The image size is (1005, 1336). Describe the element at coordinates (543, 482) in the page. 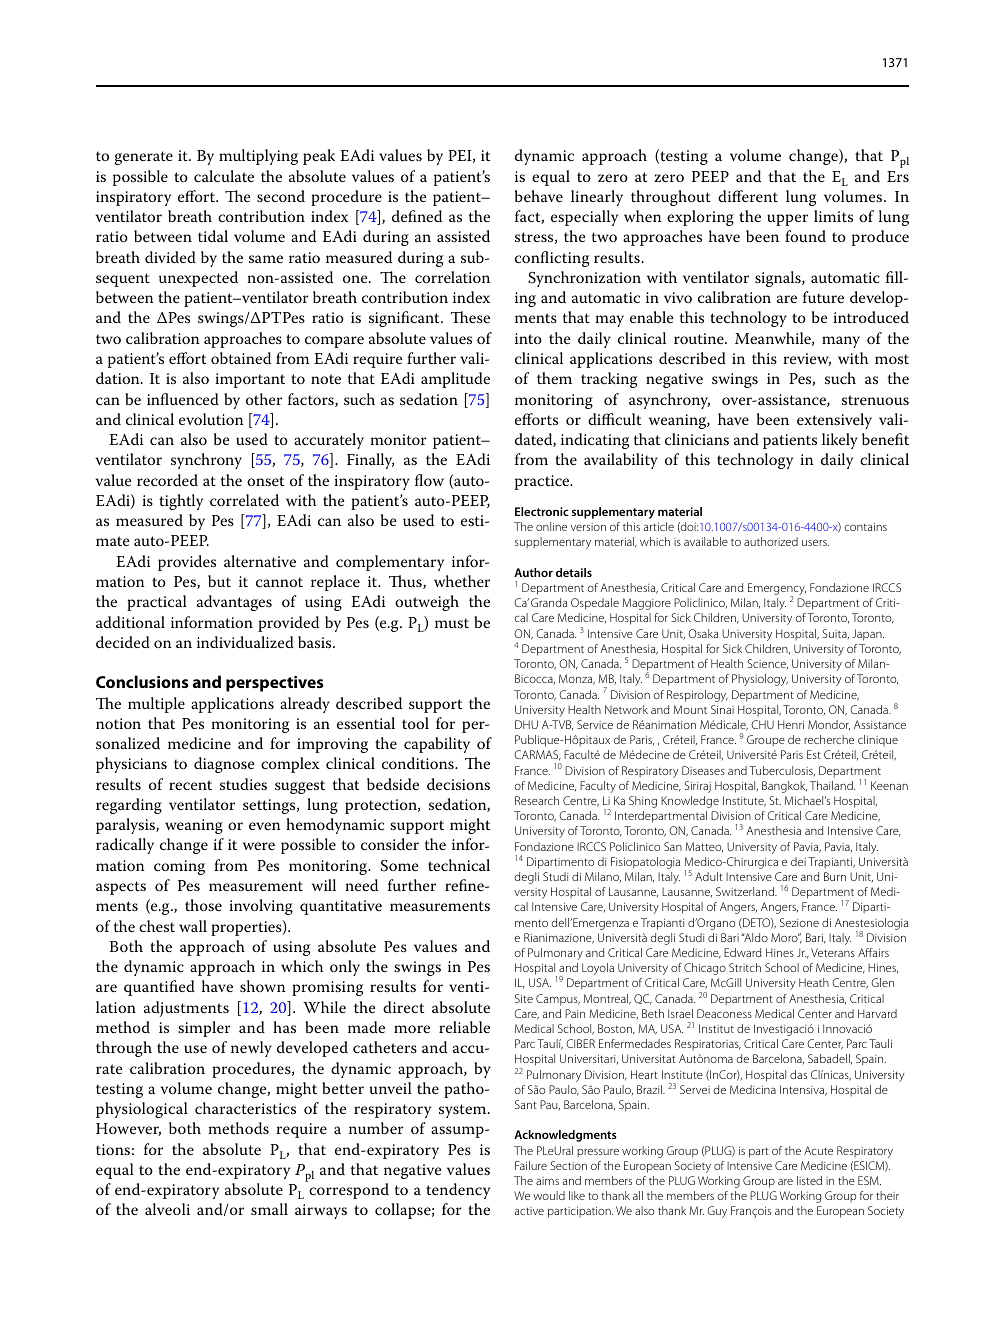

I see `practice` at that location.
